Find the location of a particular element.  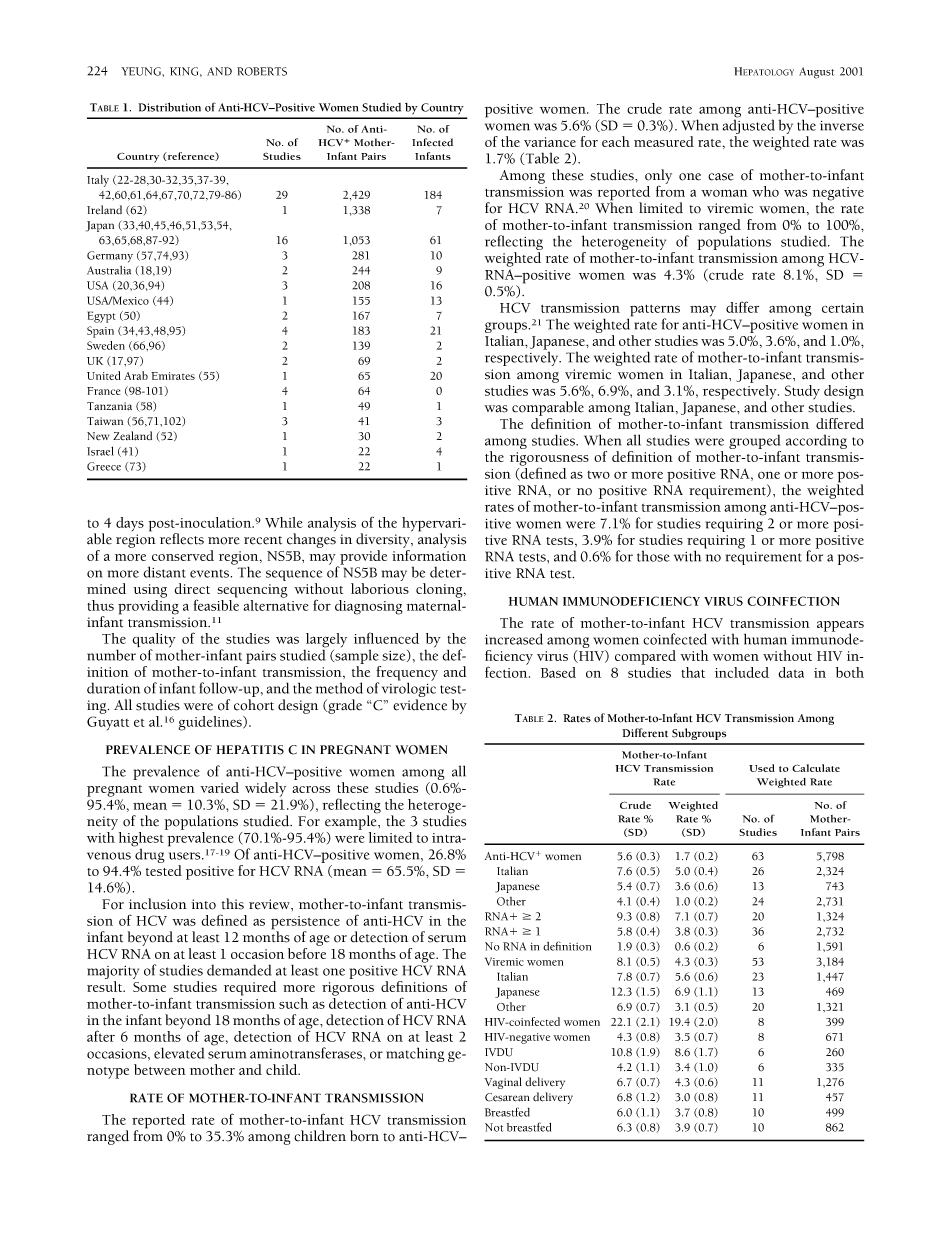

Vaginal is located at coordinates (503, 1083).
